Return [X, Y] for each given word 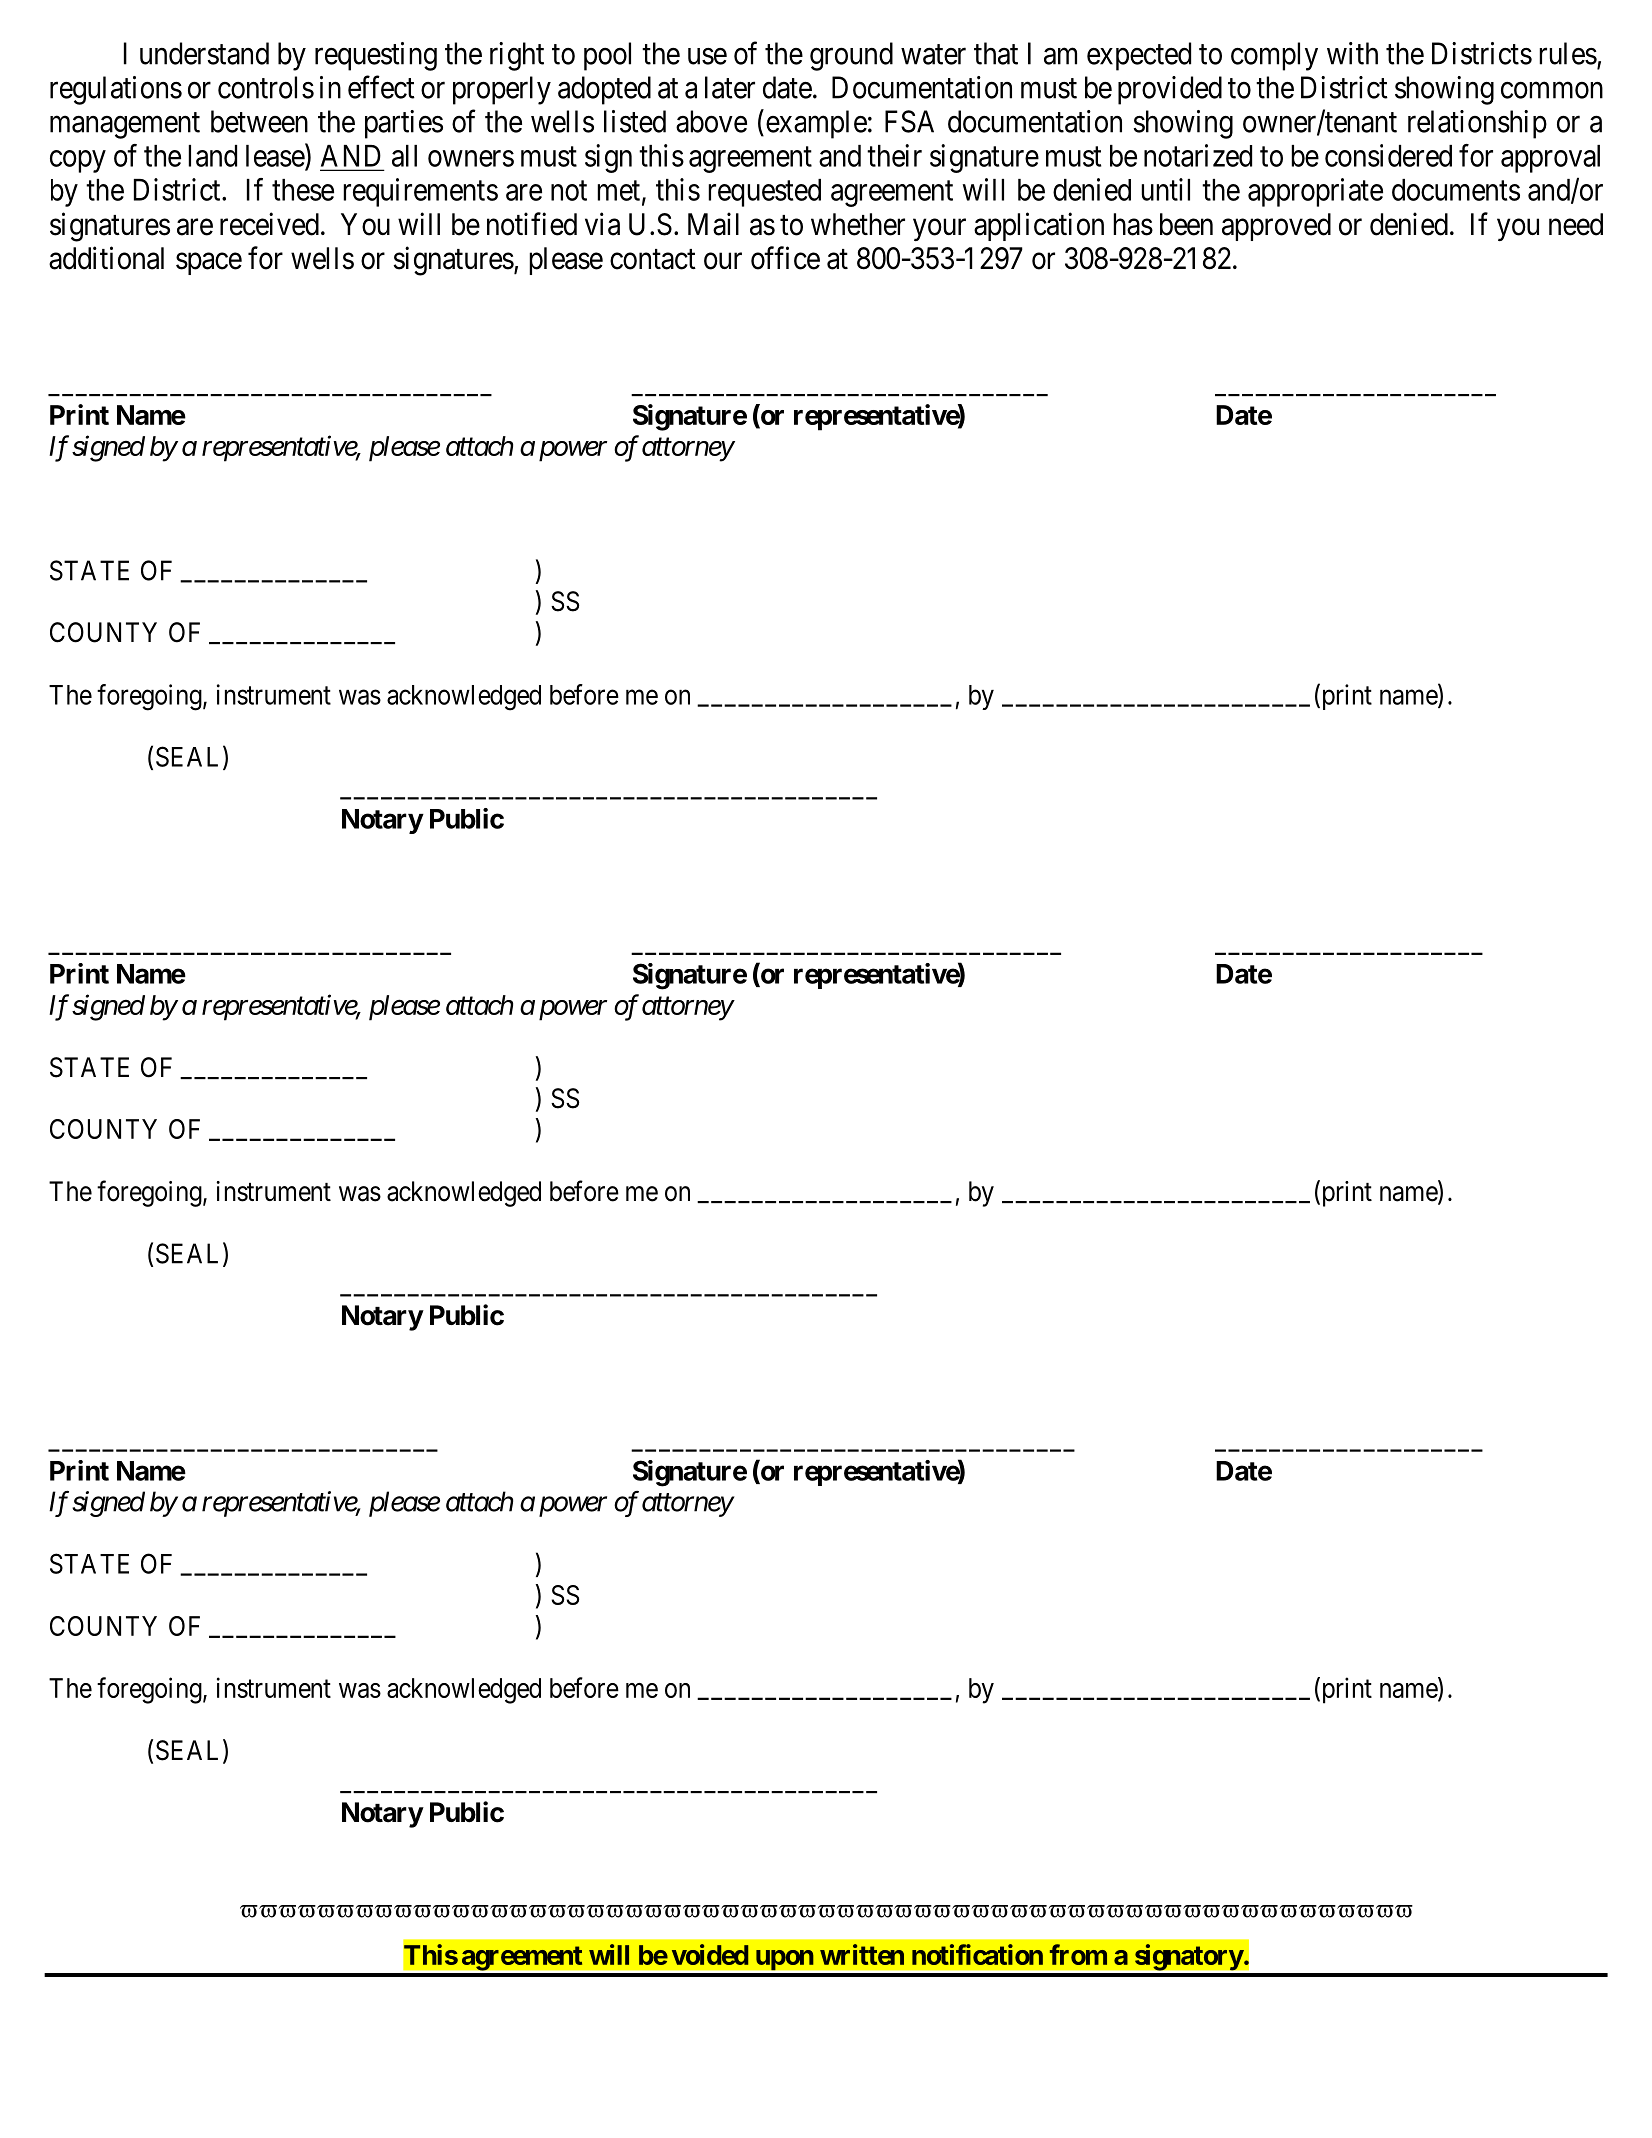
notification [977, 1954]
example [816, 124]
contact [653, 259]
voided [710, 1954]
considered [1388, 155]
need [1576, 224]
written [862, 1954]
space [209, 264]
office [785, 258]
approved [1276, 227]
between [259, 121]
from [1078, 1954]
